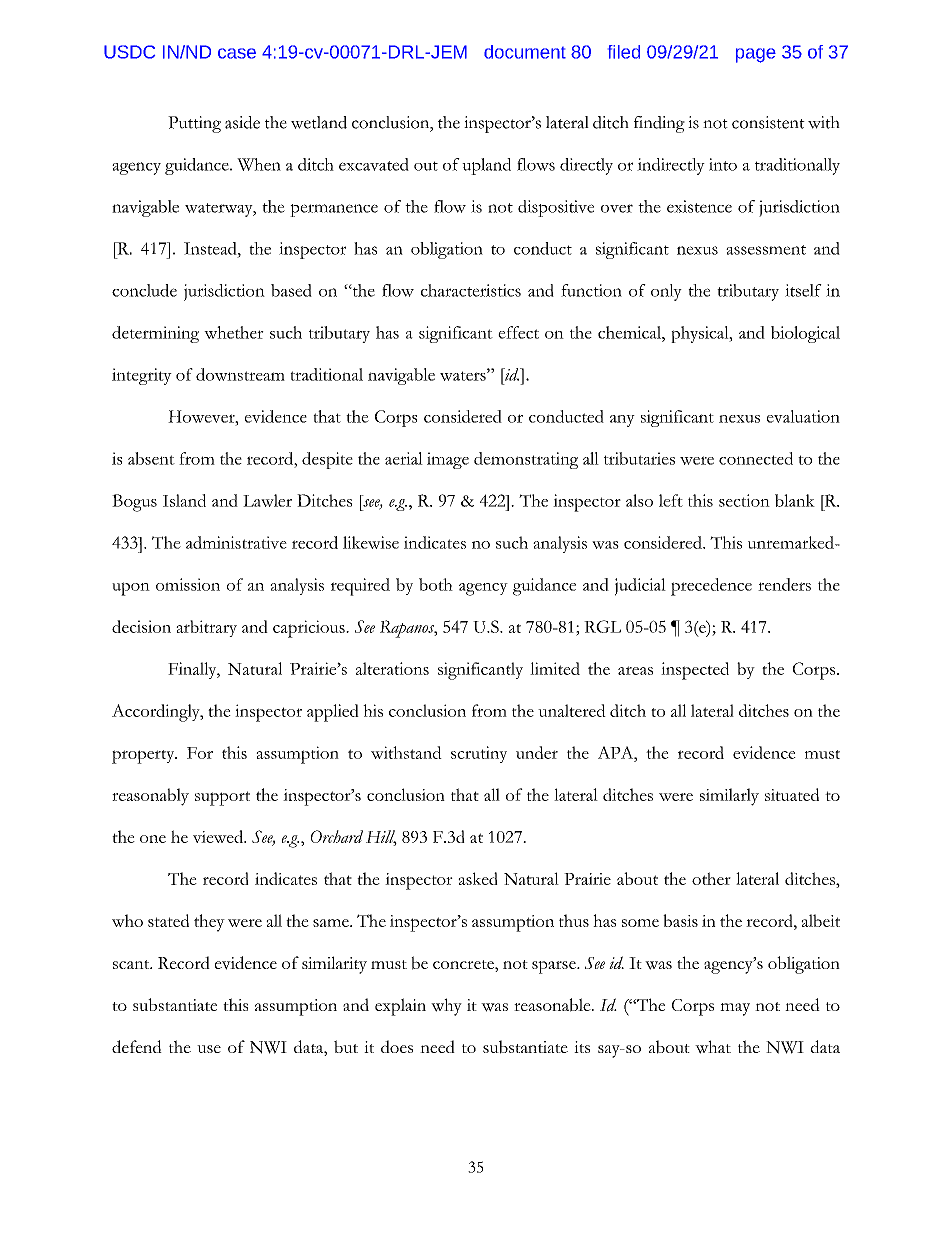 Image resolution: width=952 pixels, height=1233 pixels. I want to click on document, so click(525, 52).
